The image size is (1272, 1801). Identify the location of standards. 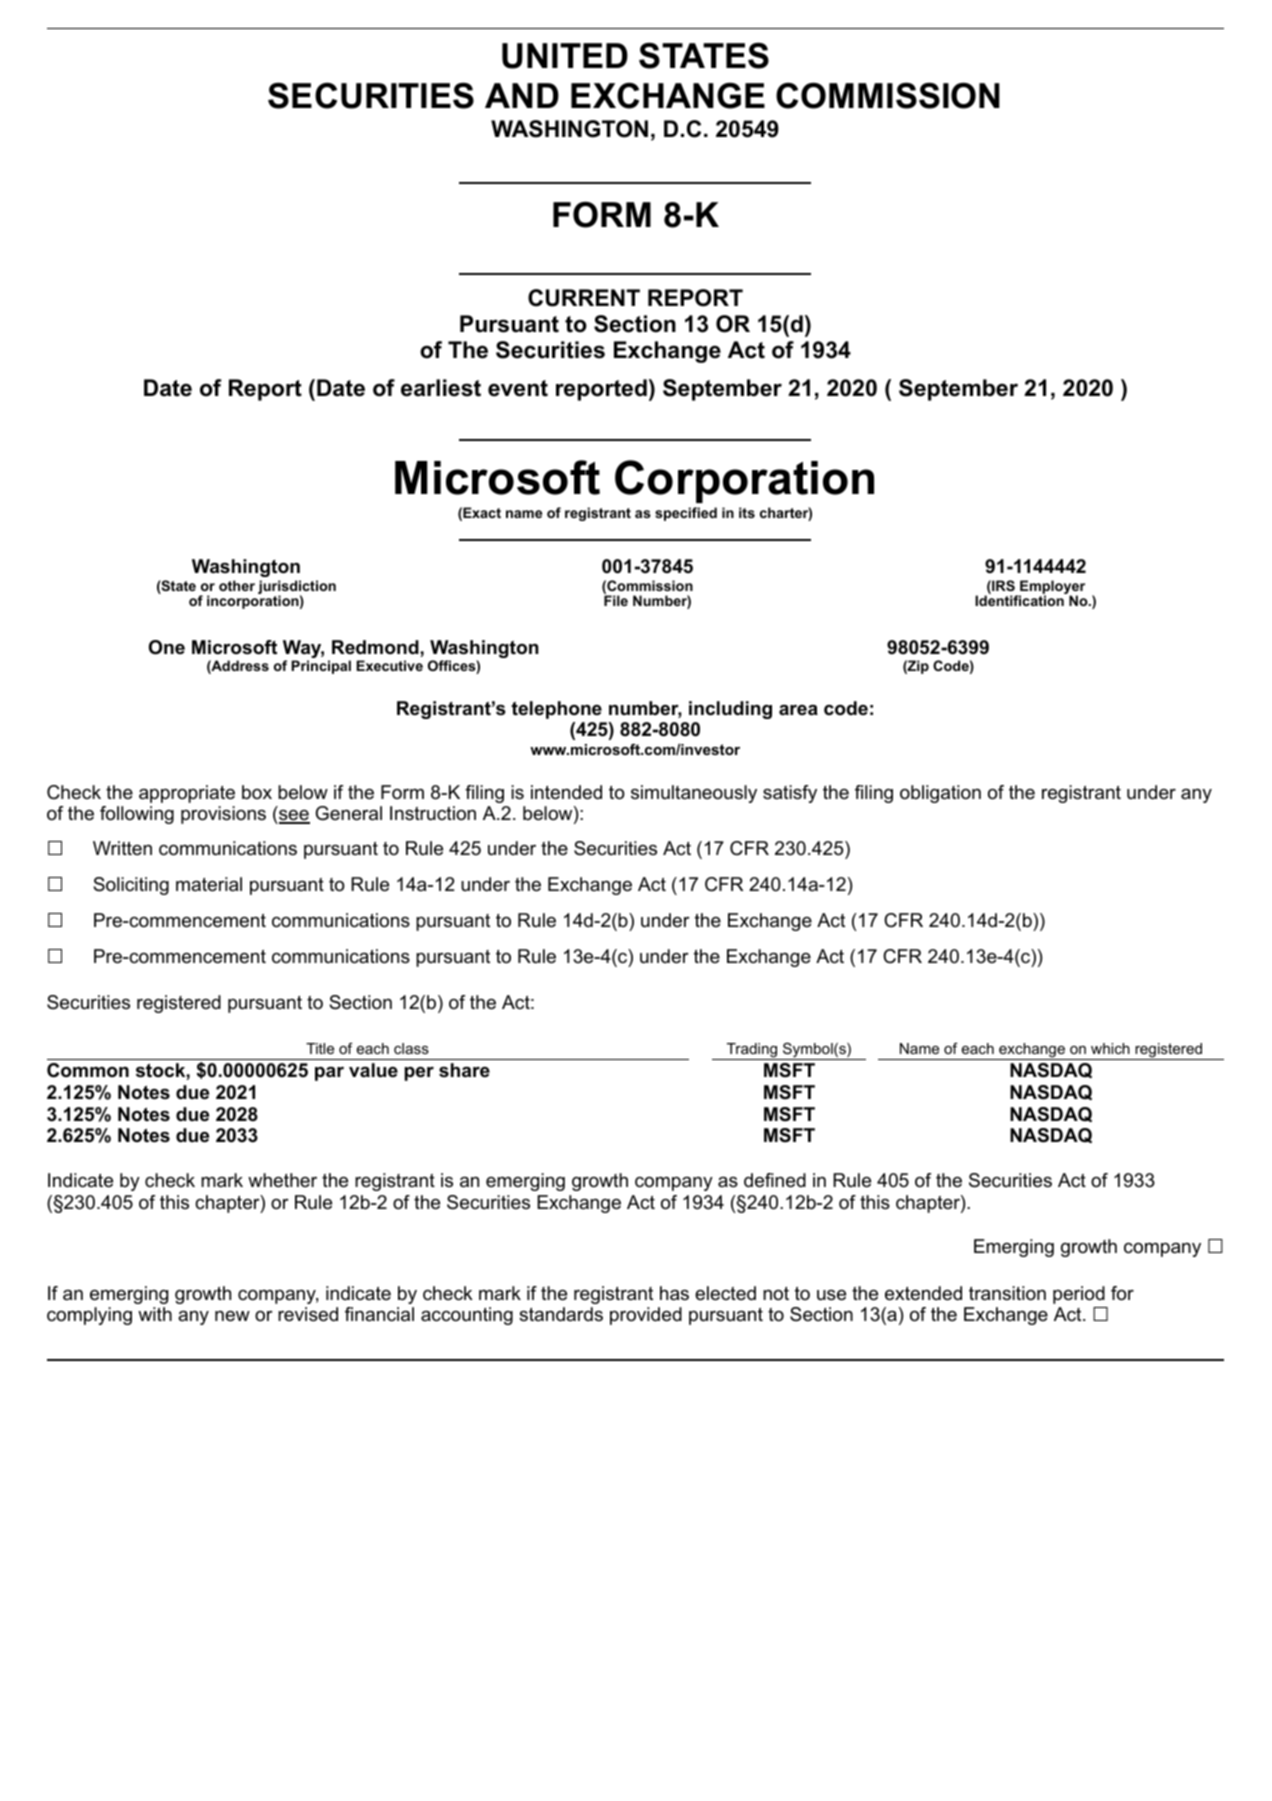
(561, 1314).
